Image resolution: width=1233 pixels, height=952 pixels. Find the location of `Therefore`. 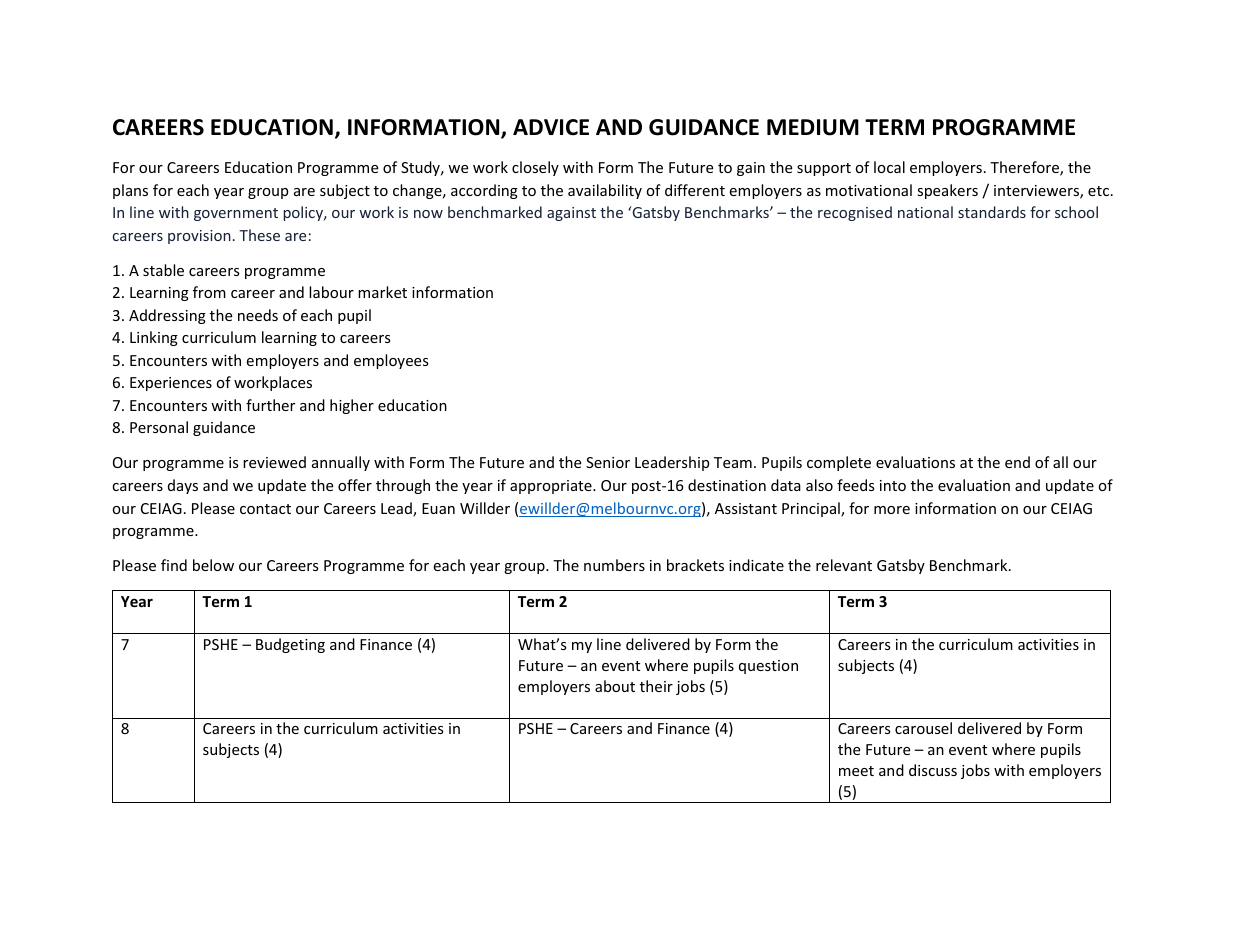

Therefore is located at coordinates (1025, 168).
